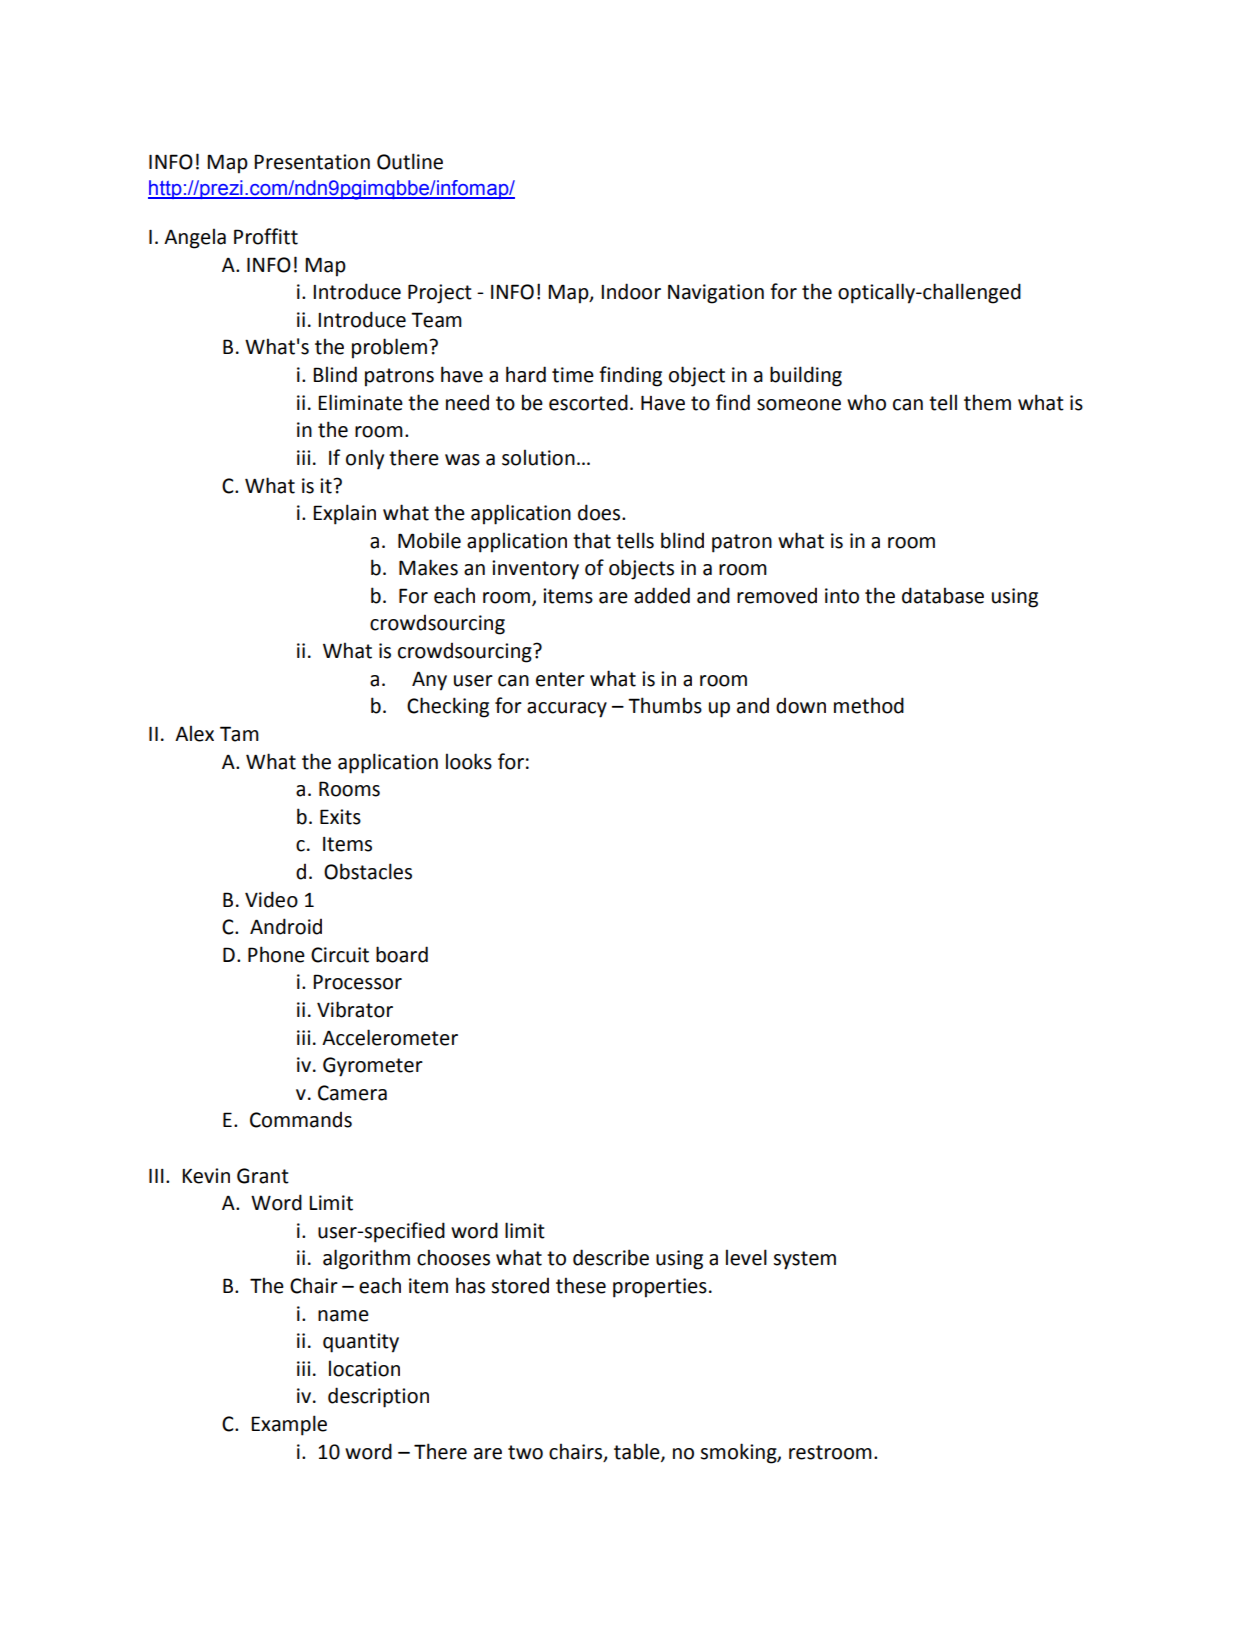  What do you see at coordinates (716, 294) in the screenshot?
I see `Navigation` at bounding box center [716, 294].
